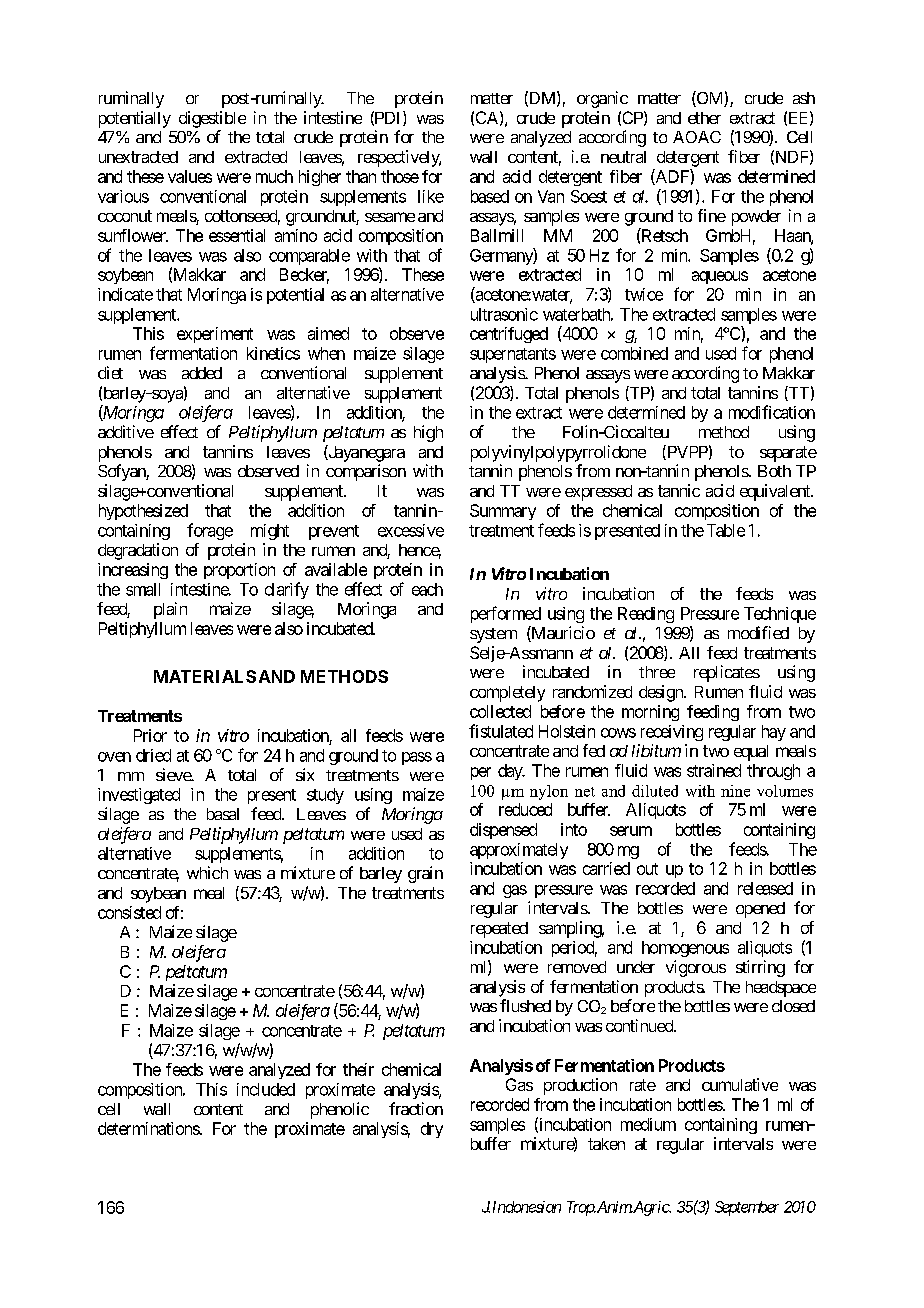 This page has height=1308, width=924. I want to click on dry, so click(432, 1130).
